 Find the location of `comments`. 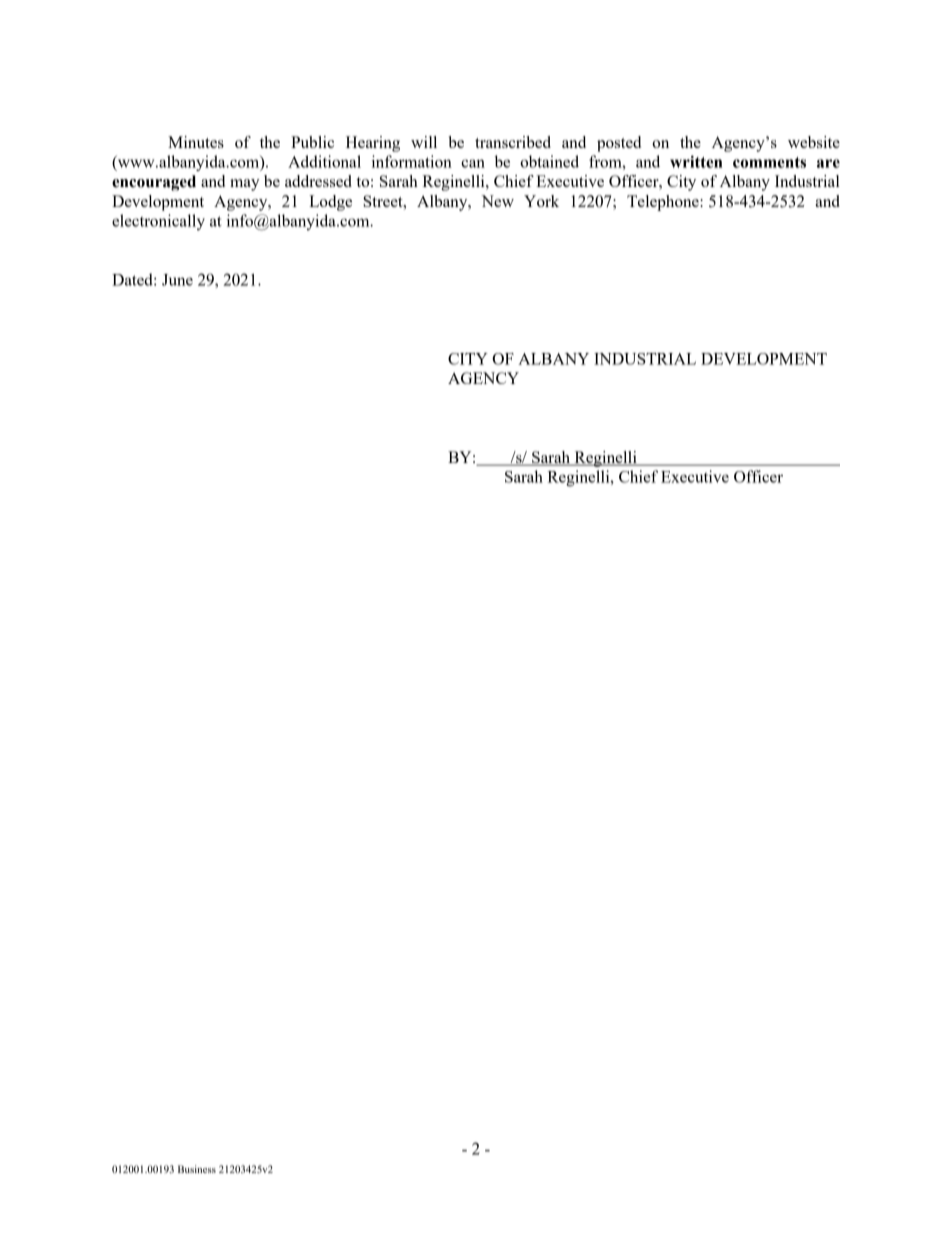

comments is located at coordinates (769, 162).
